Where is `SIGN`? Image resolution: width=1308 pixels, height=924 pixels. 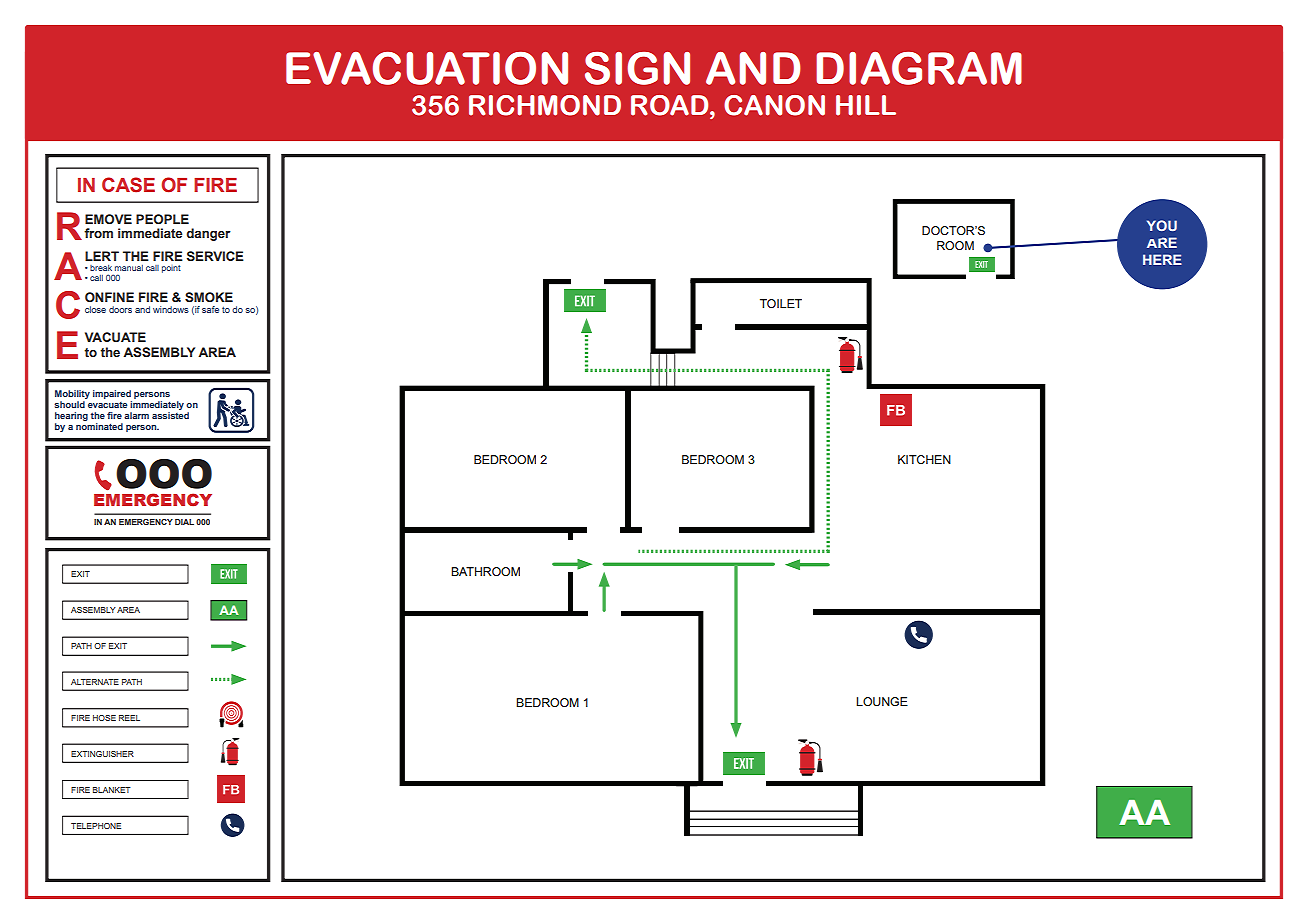 SIGN is located at coordinates (637, 68).
